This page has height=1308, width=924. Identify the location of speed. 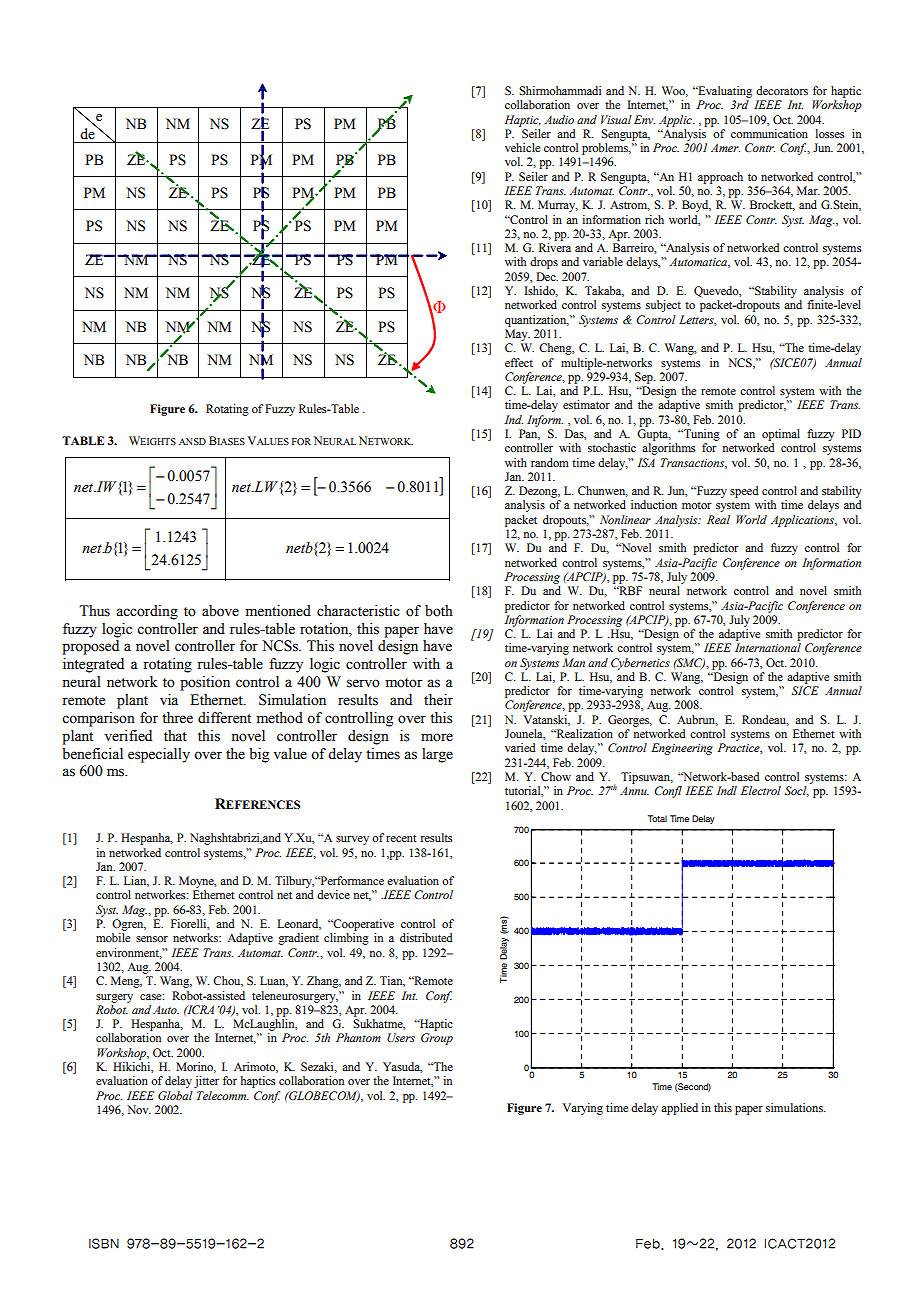
(744, 492).
